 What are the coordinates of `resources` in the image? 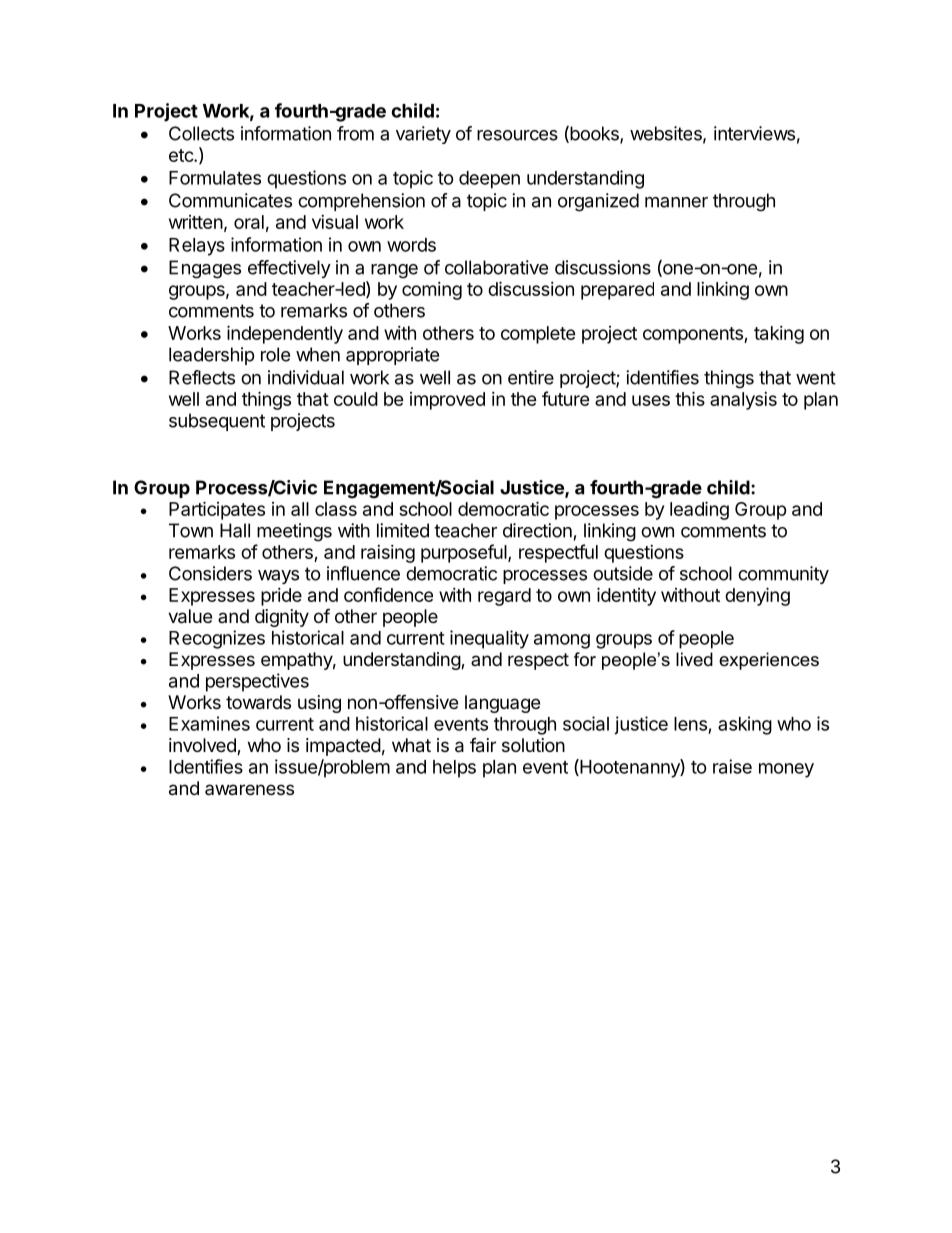 It's located at (517, 135).
